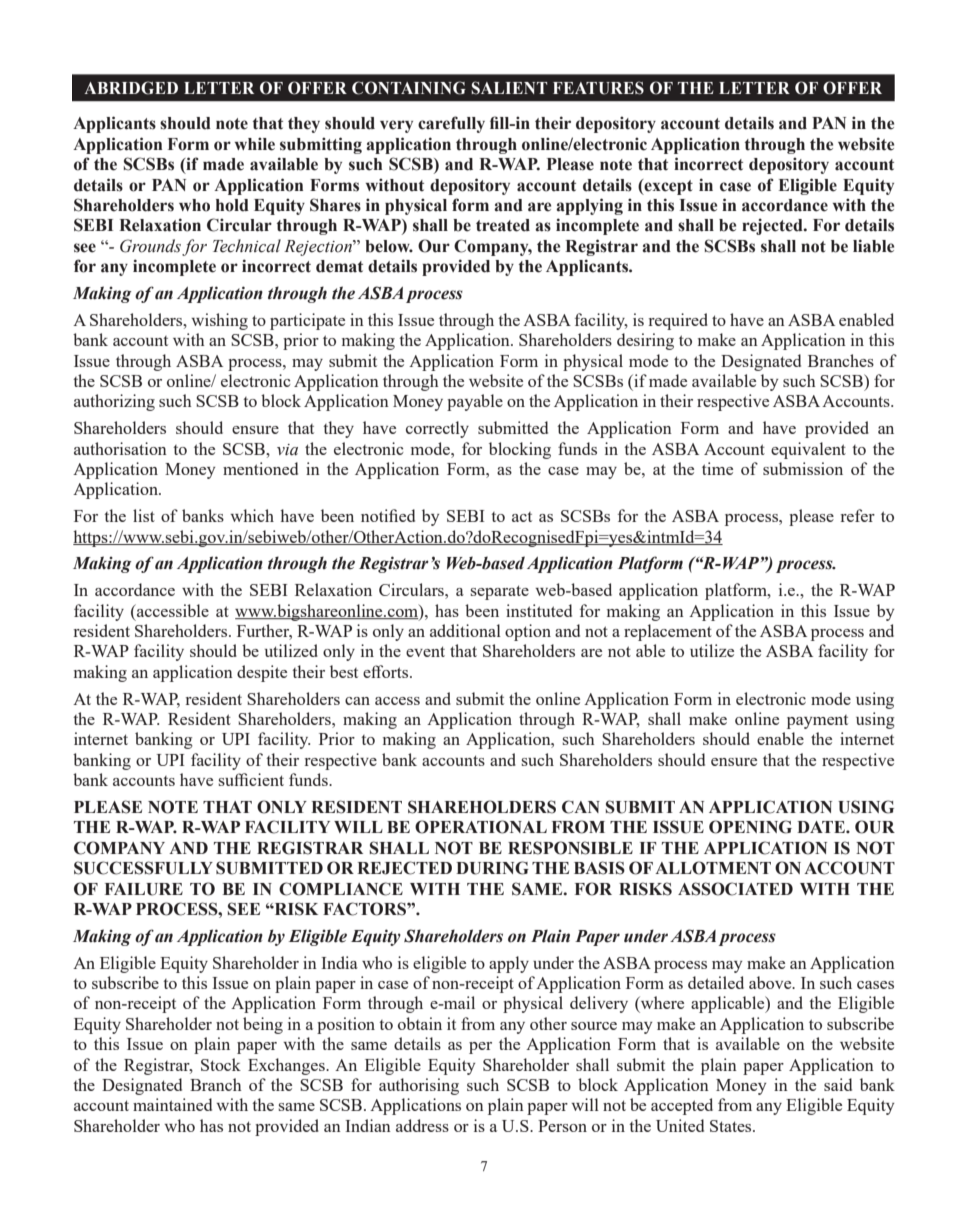  I want to click on carefully, so click(451, 124).
